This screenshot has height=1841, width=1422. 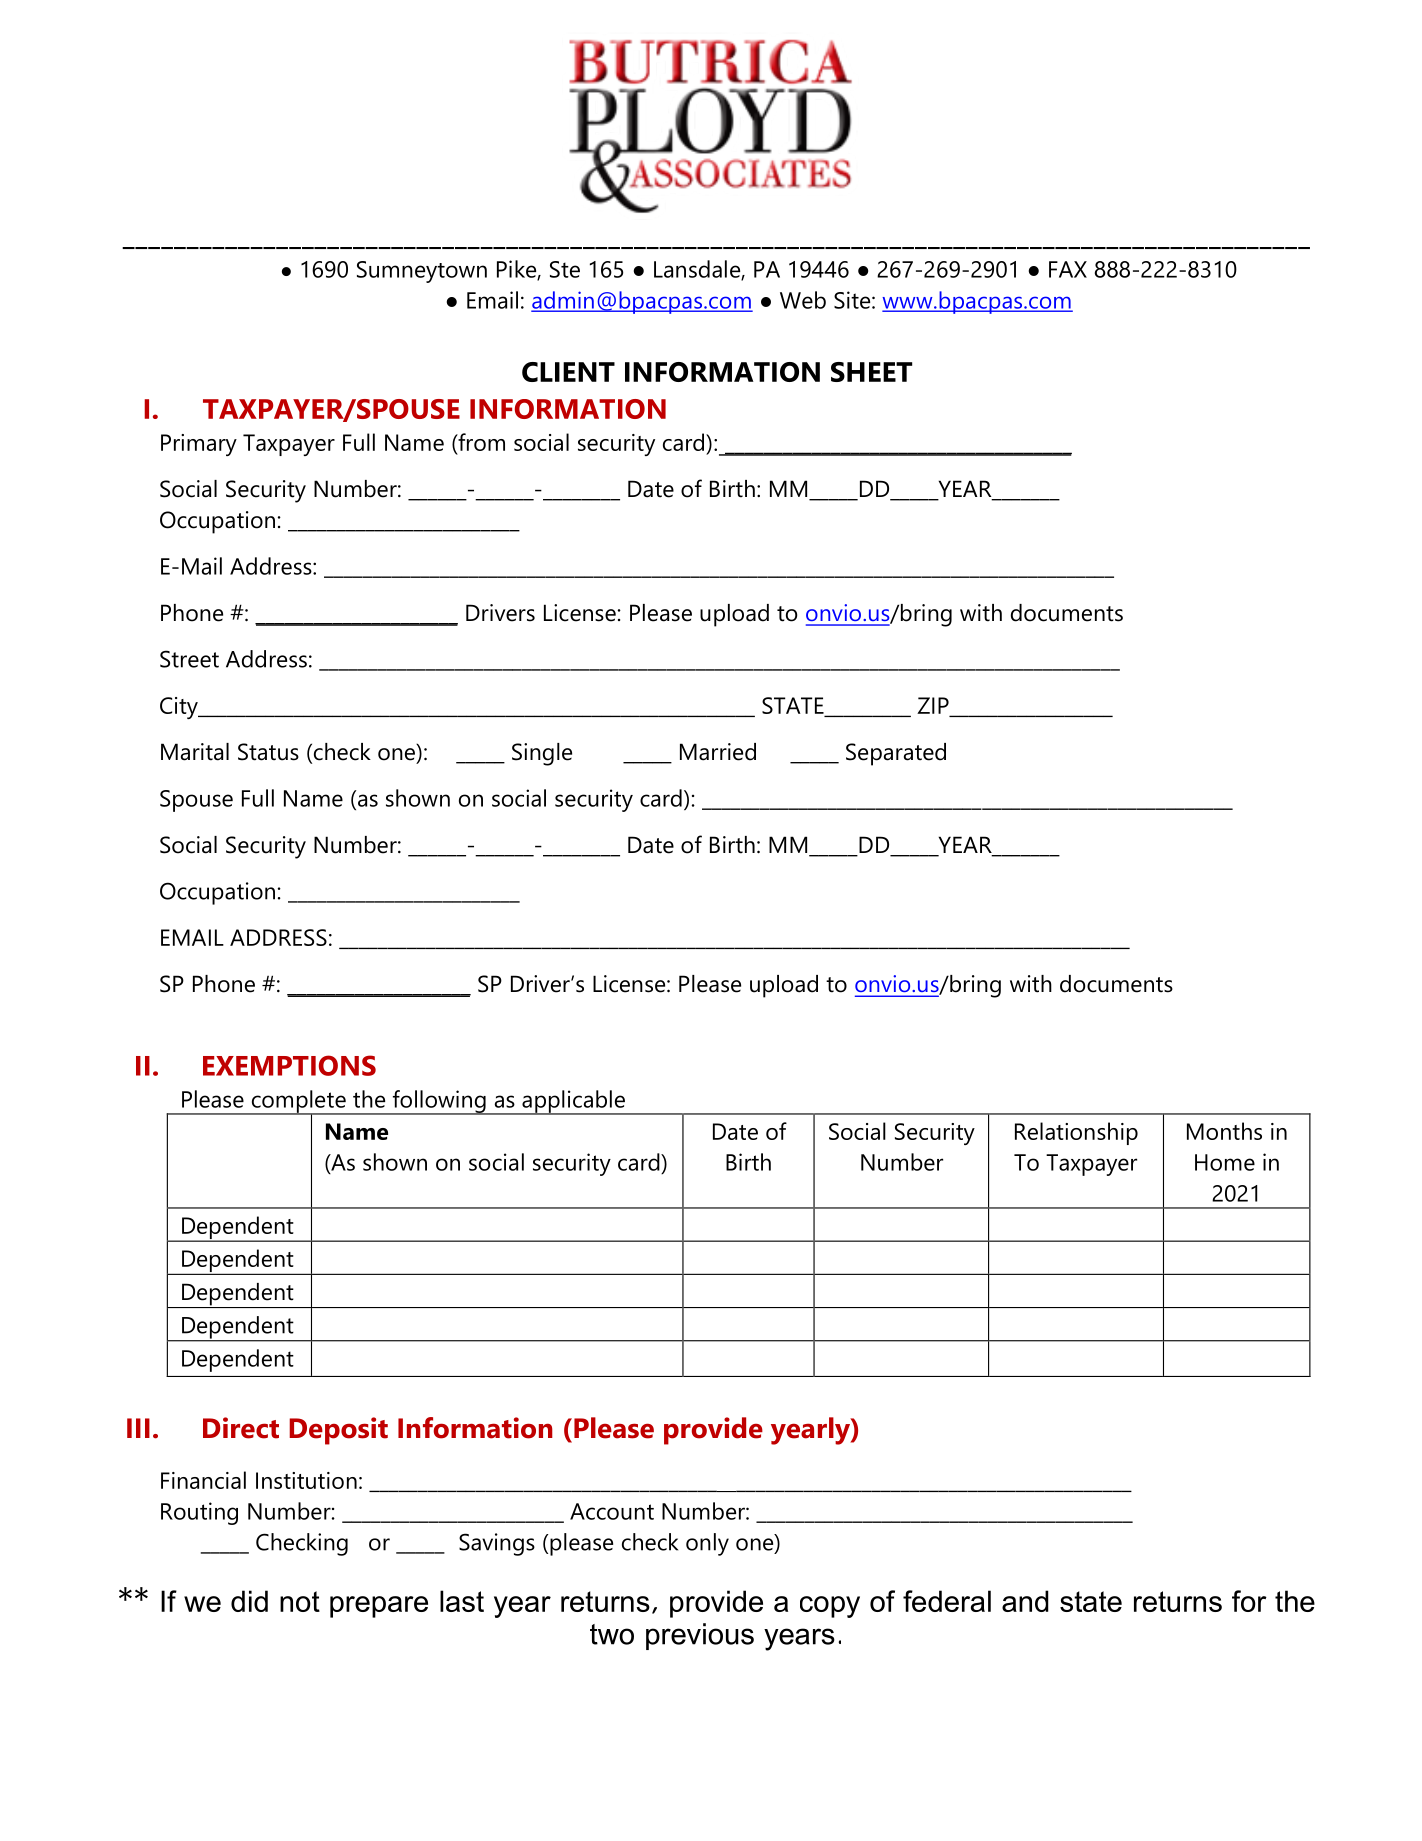 What do you see at coordinates (574, 1102) in the screenshot?
I see `applicable` at bounding box center [574, 1102].
